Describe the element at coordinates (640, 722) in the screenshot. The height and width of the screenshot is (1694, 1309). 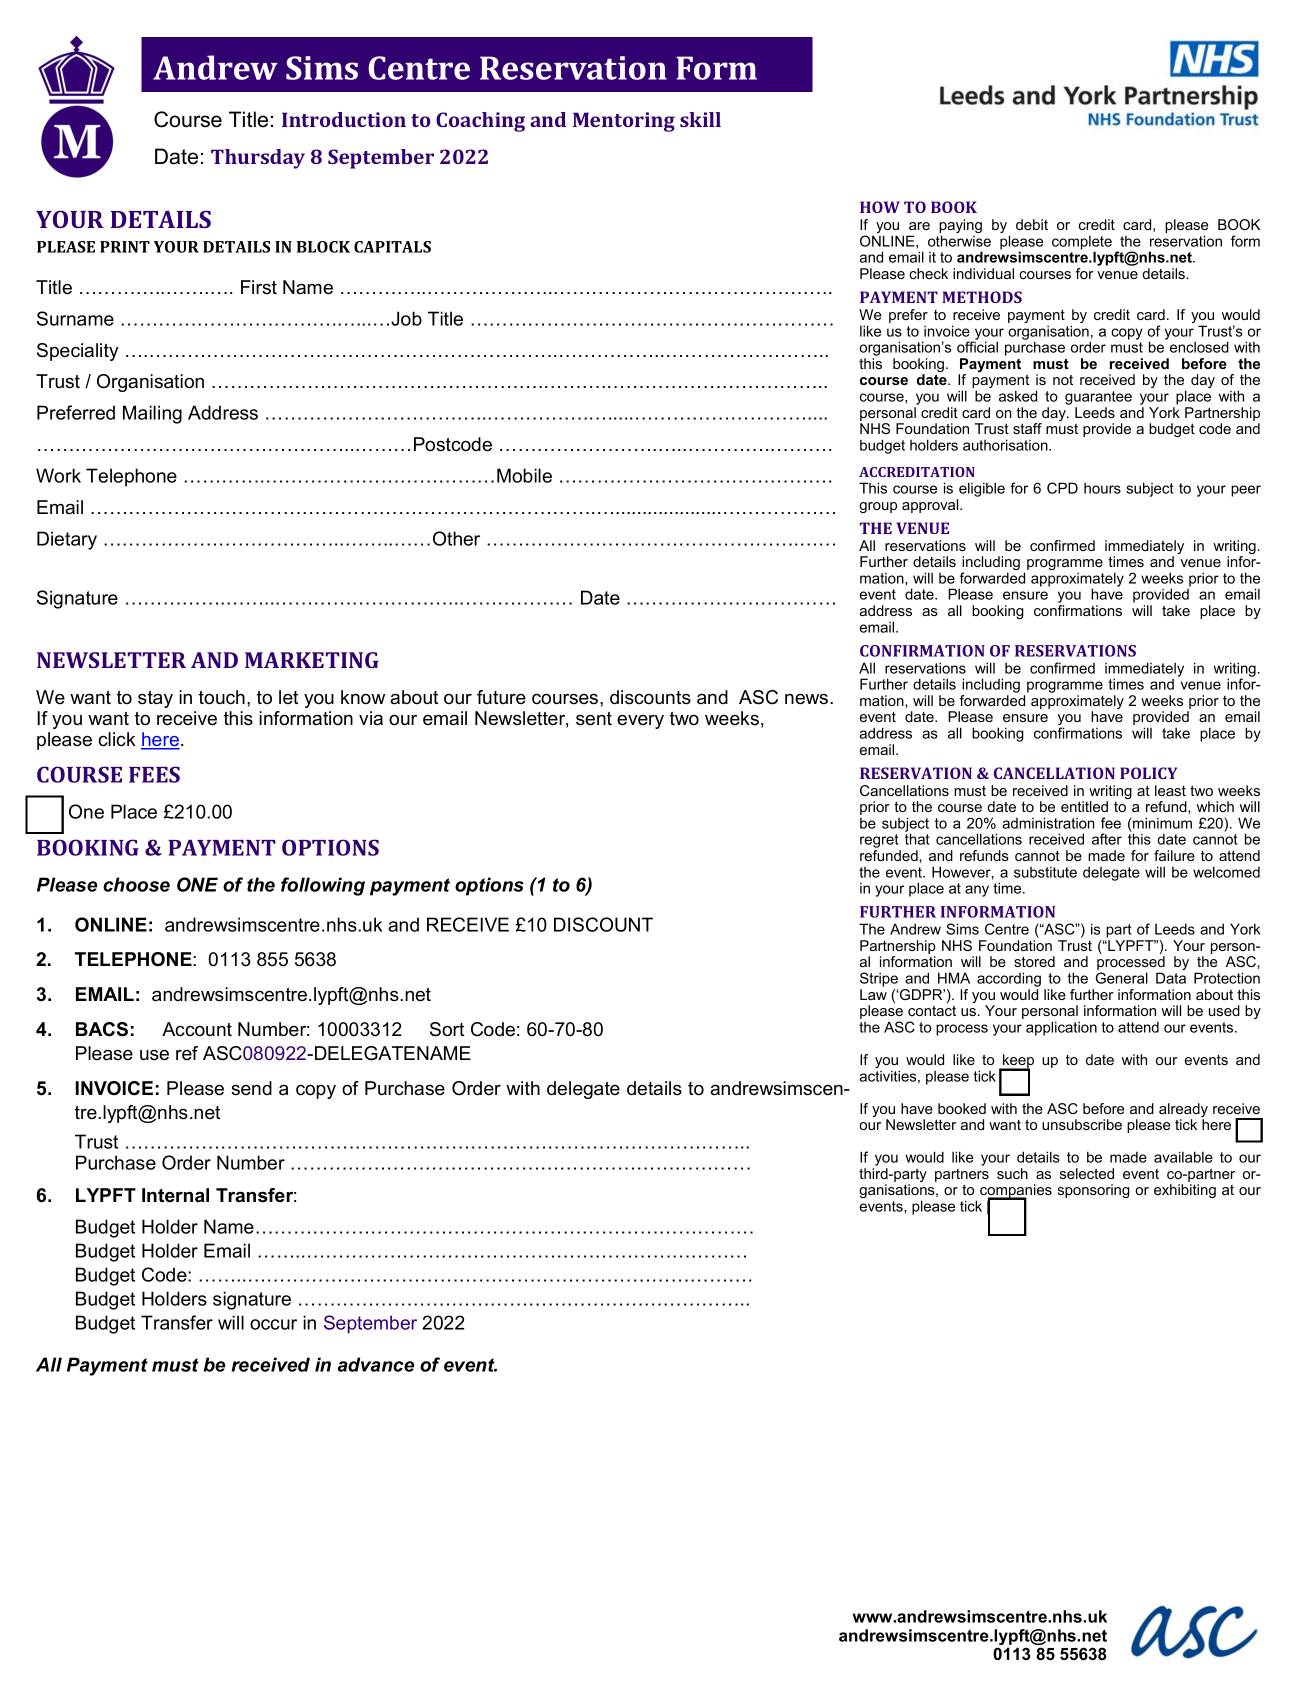
I see `every` at that location.
